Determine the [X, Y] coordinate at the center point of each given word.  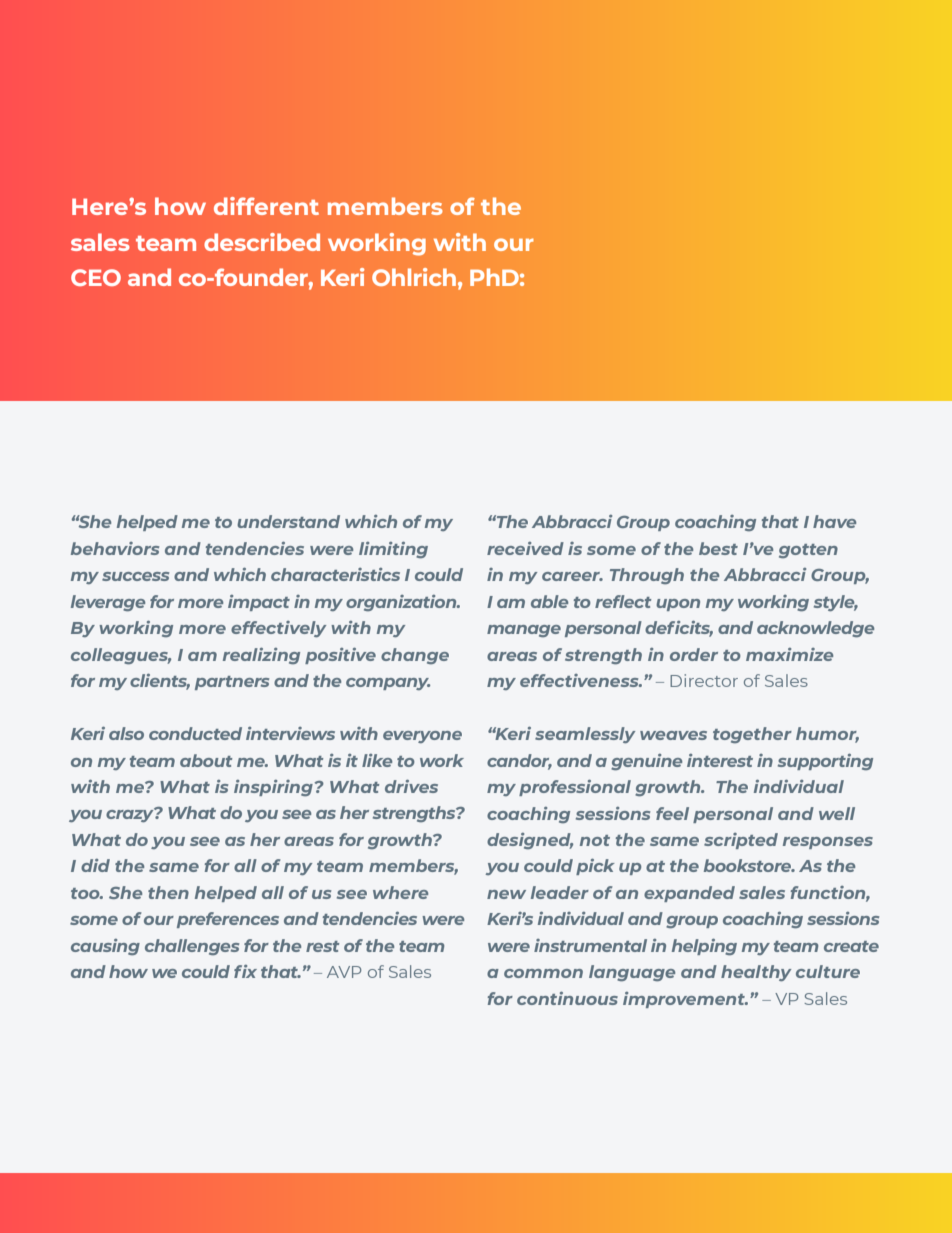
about [206, 760]
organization [402, 603]
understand [288, 521]
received [525, 548]
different [266, 206]
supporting [825, 762]
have [834, 521]
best [718, 548]
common [543, 973]
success [135, 576]
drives [411, 786]
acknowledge [815, 629]
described [262, 242]
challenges [192, 947]
